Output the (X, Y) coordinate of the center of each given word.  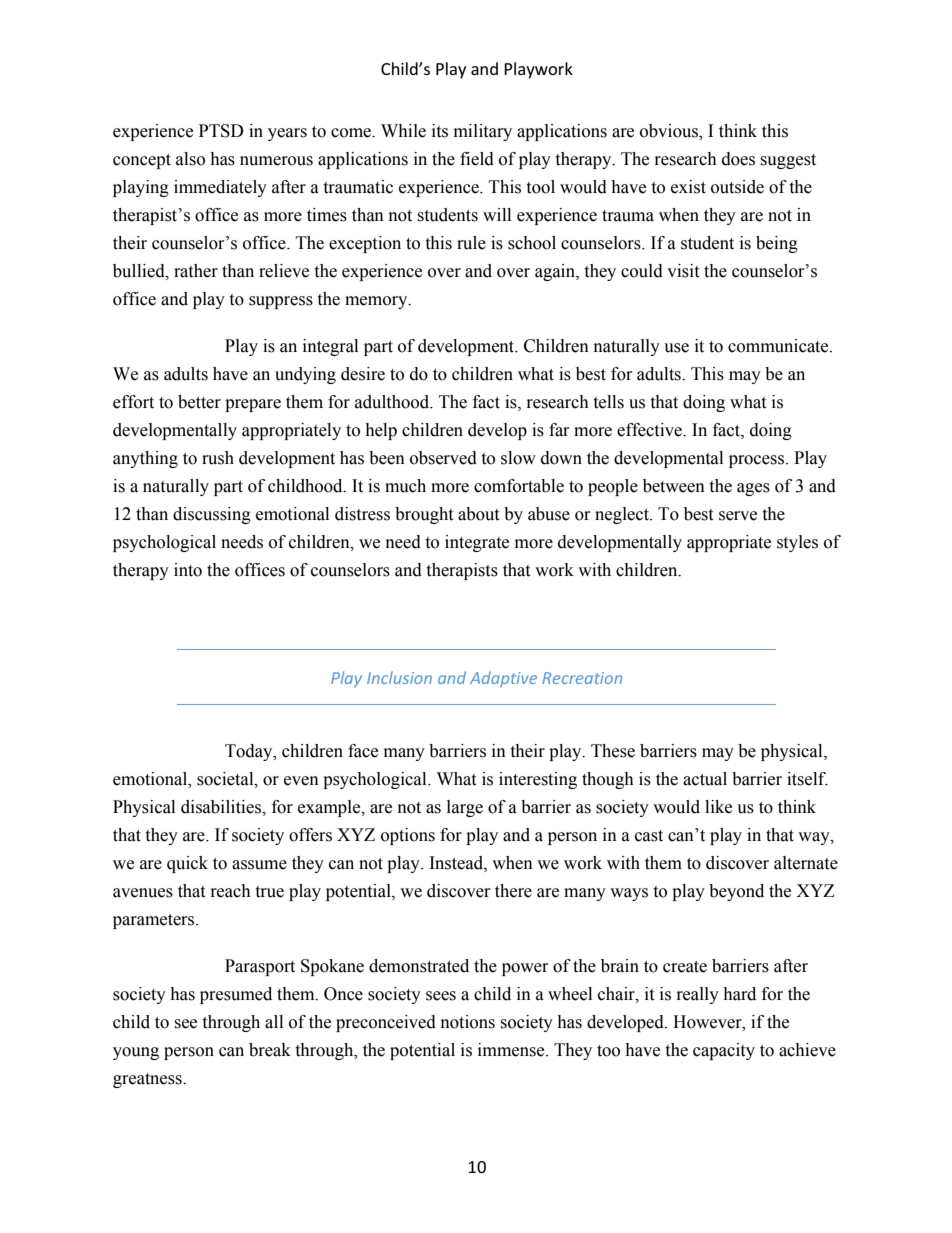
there (513, 891)
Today (250, 752)
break (270, 1050)
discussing (212, 515)
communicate (779, 346)
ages (753, 489)
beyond (736, 892)
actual (705, 779)
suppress (281, 302)
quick (187, 864)
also (190, 159)
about (478, 514)
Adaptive (503, 679)
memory (377, 302)
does (738, 159)
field (477, 159)
